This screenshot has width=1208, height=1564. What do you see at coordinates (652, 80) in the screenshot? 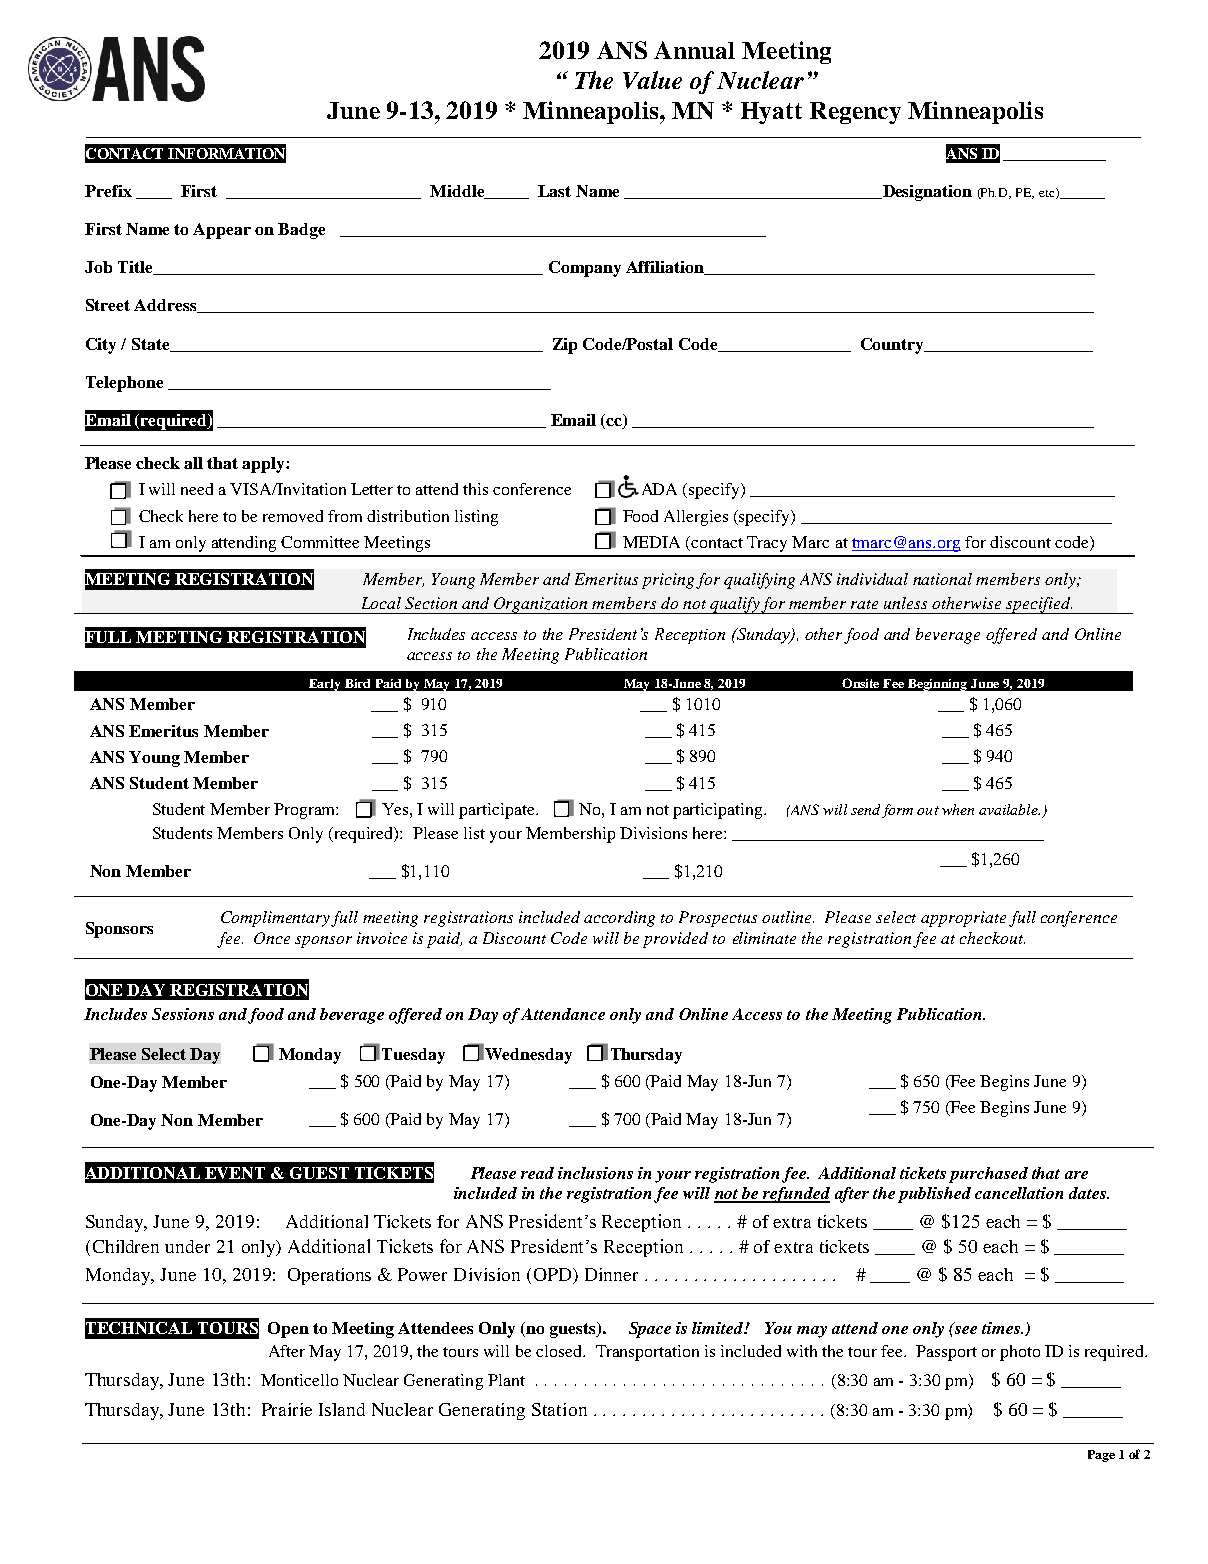
I see `Value` at bounding box center [652, 80].
